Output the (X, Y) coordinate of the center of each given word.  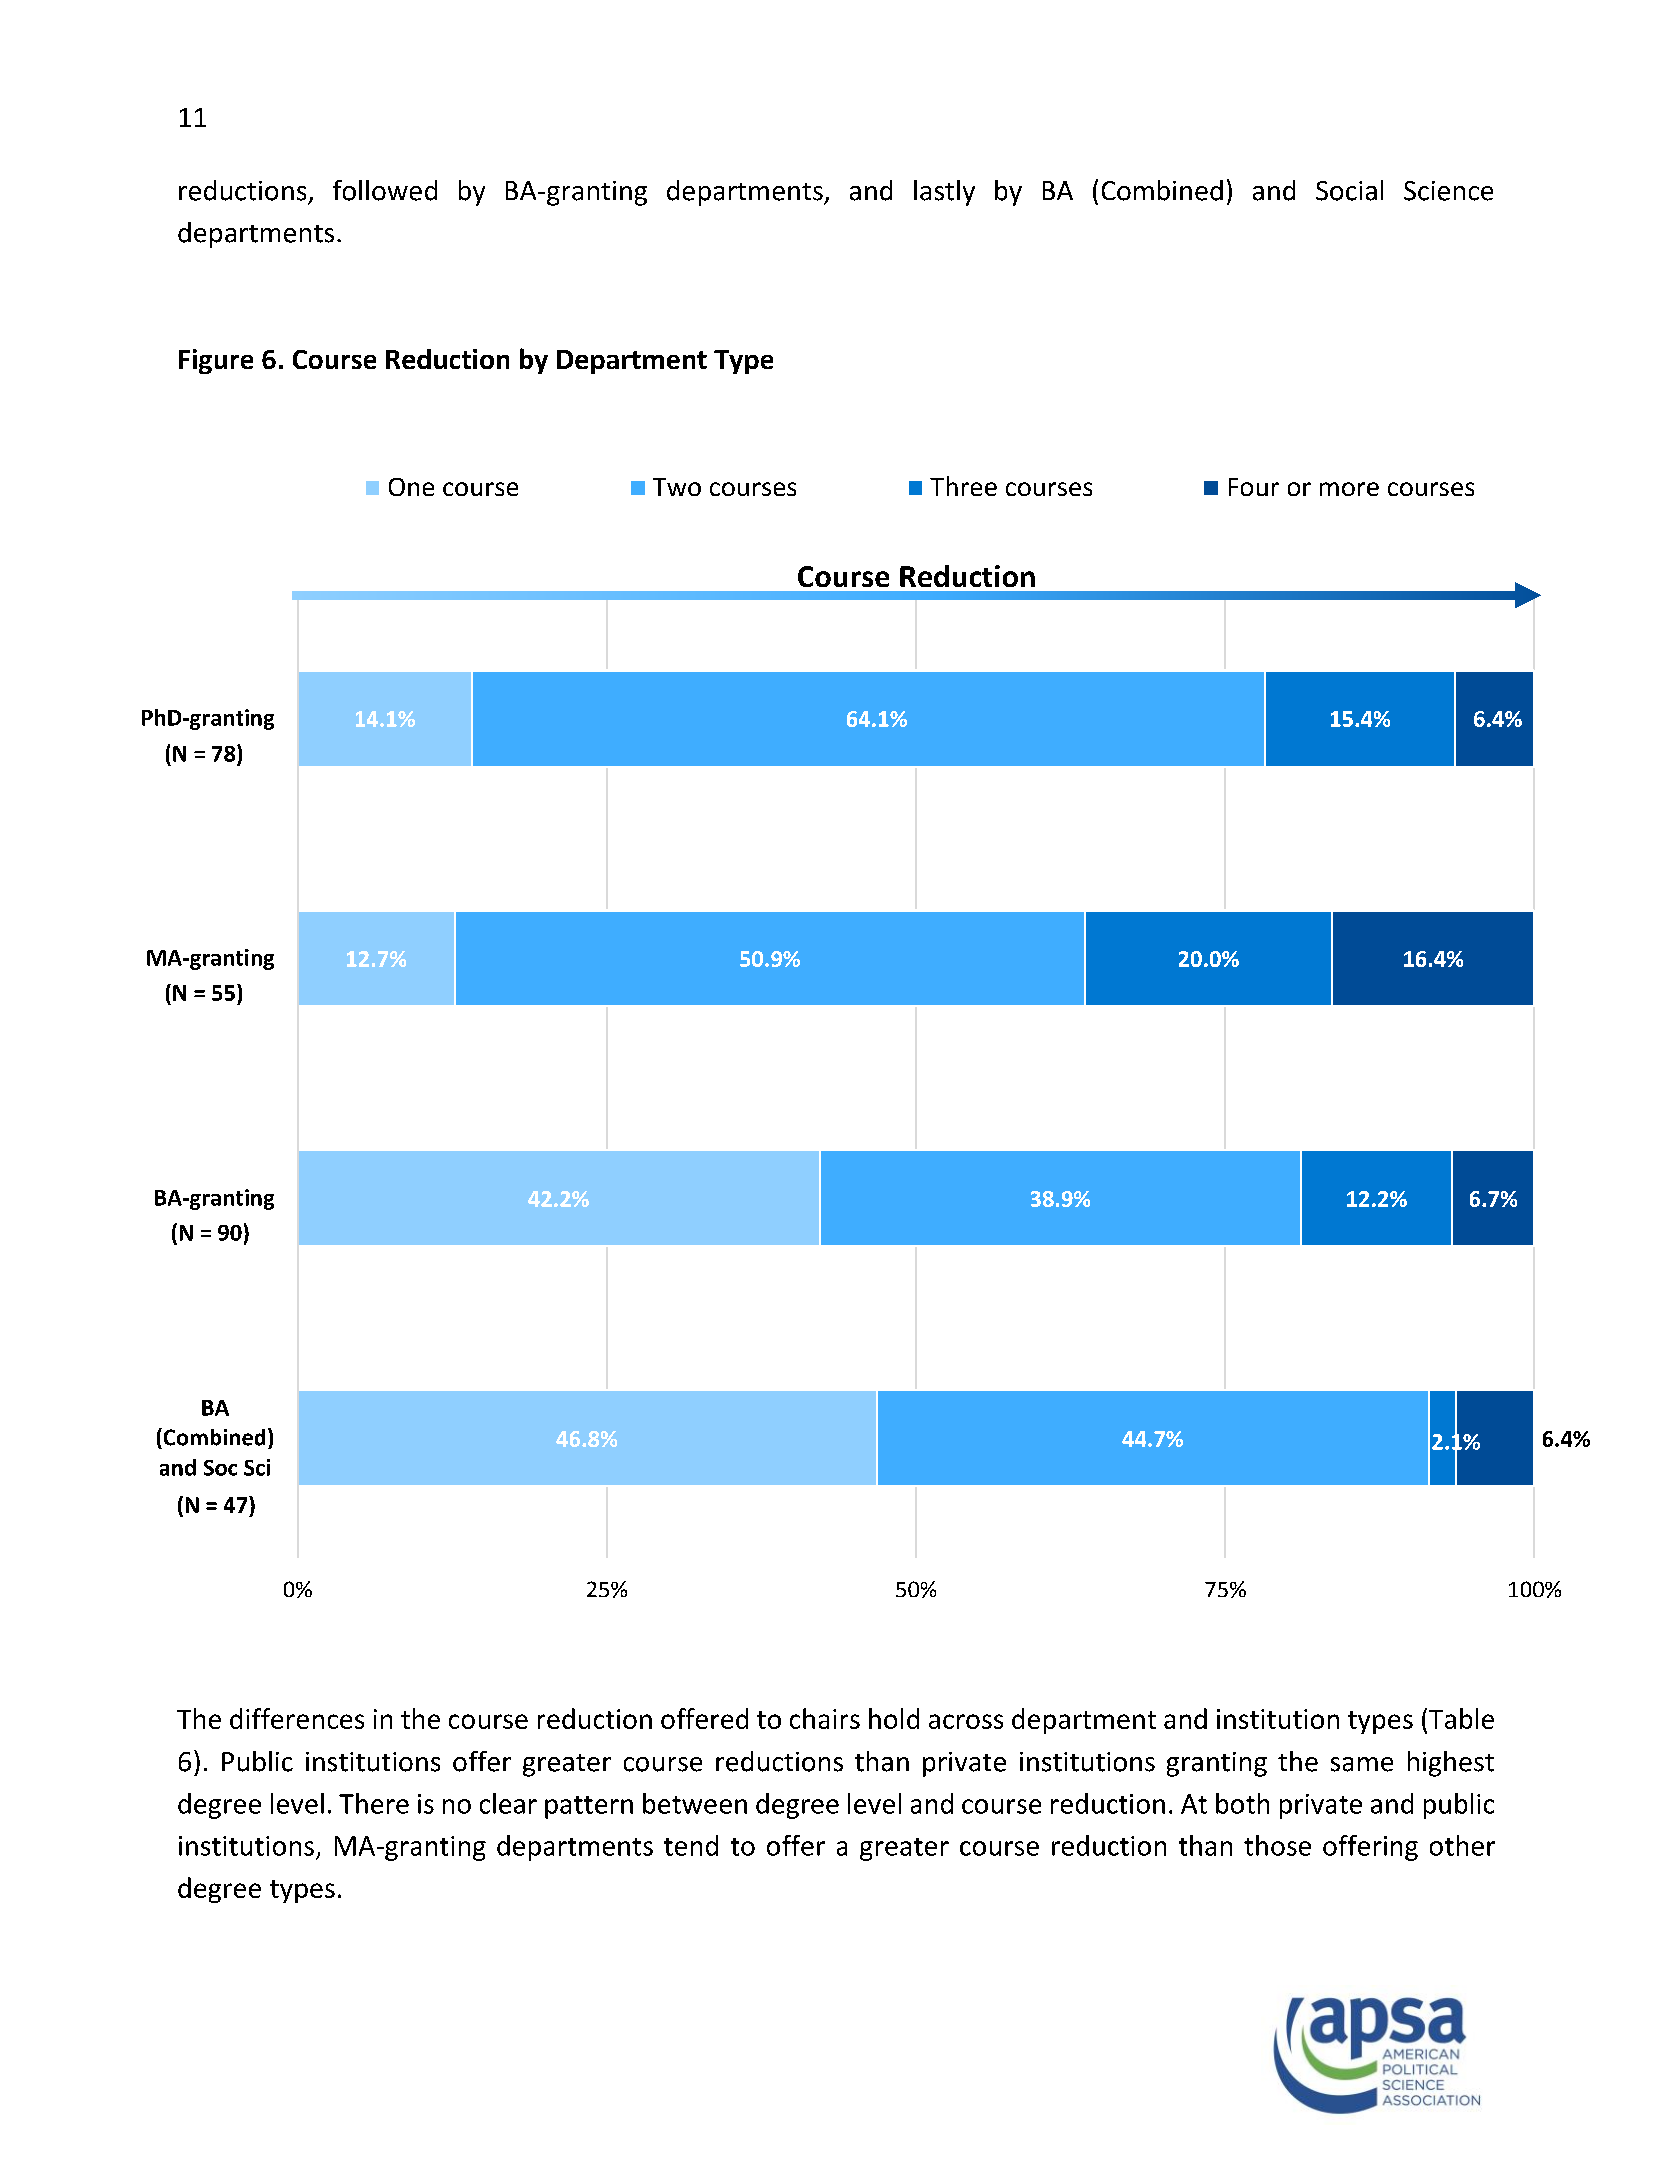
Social (1349, 190)
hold (894, 1718)
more (1349, 489)
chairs (825, 1718)
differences (297, 1718)
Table (1461, 1718)
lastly (944, 193)
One (411, 487)
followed (385, 190)
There (374, 1803)
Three (963, 486)
